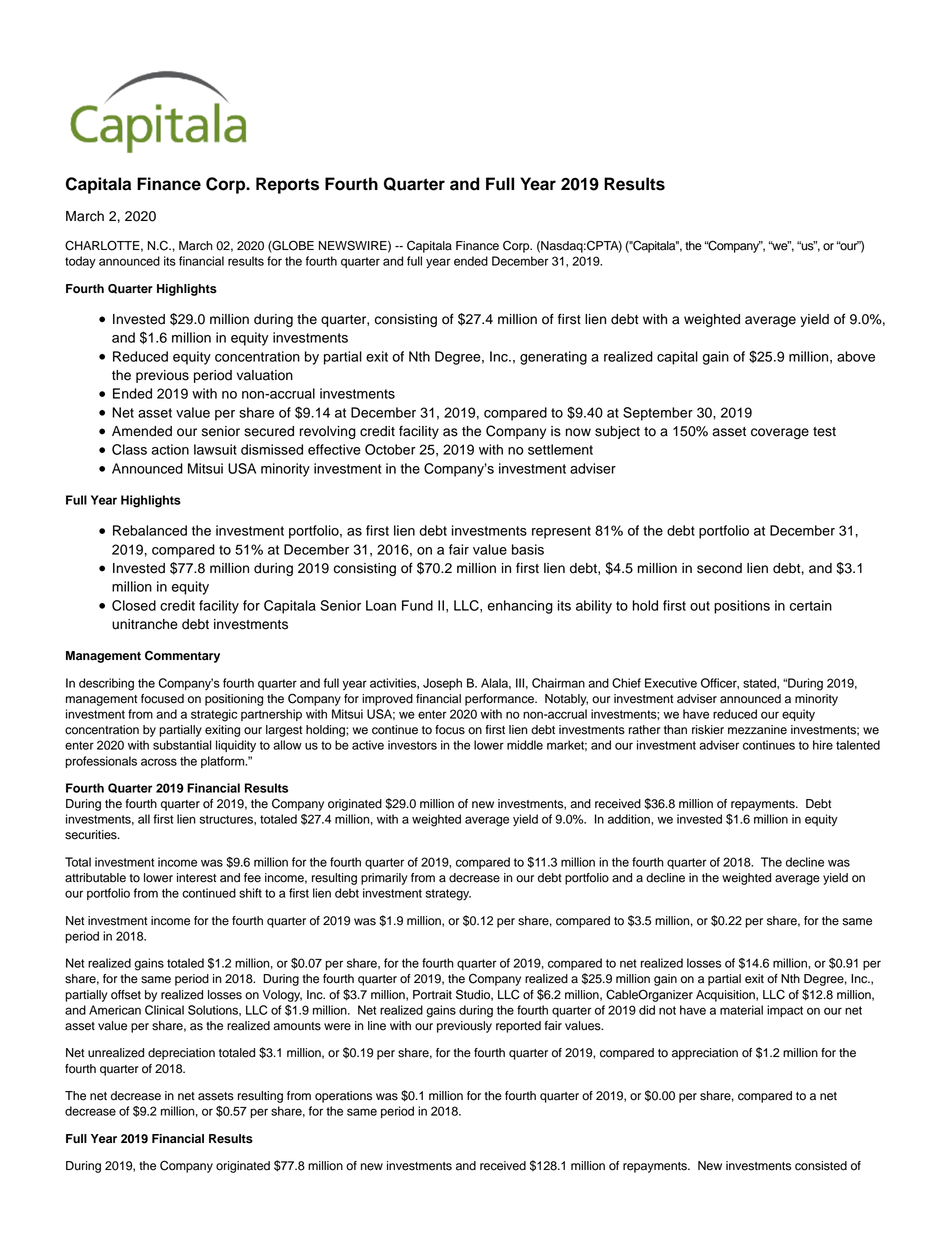 This document has height=1233, width=952. What do you see at coordinates (719, 568) in the document?
I see `second` at bounding box center [719, 568].
